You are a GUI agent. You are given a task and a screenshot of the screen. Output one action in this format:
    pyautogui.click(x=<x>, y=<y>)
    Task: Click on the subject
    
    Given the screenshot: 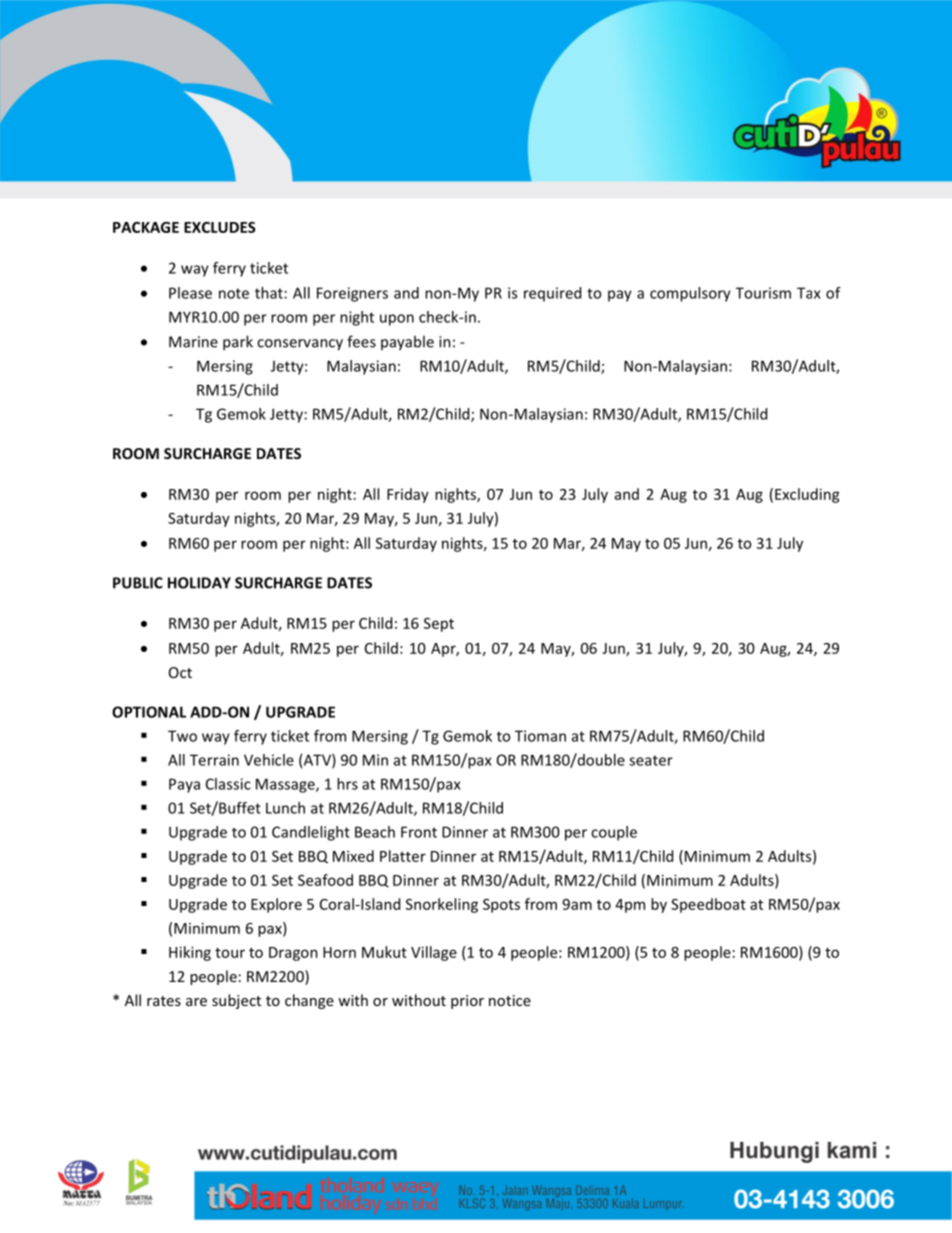 What is the action you would take?
    pyautogui.click(x=236, y=1001)
